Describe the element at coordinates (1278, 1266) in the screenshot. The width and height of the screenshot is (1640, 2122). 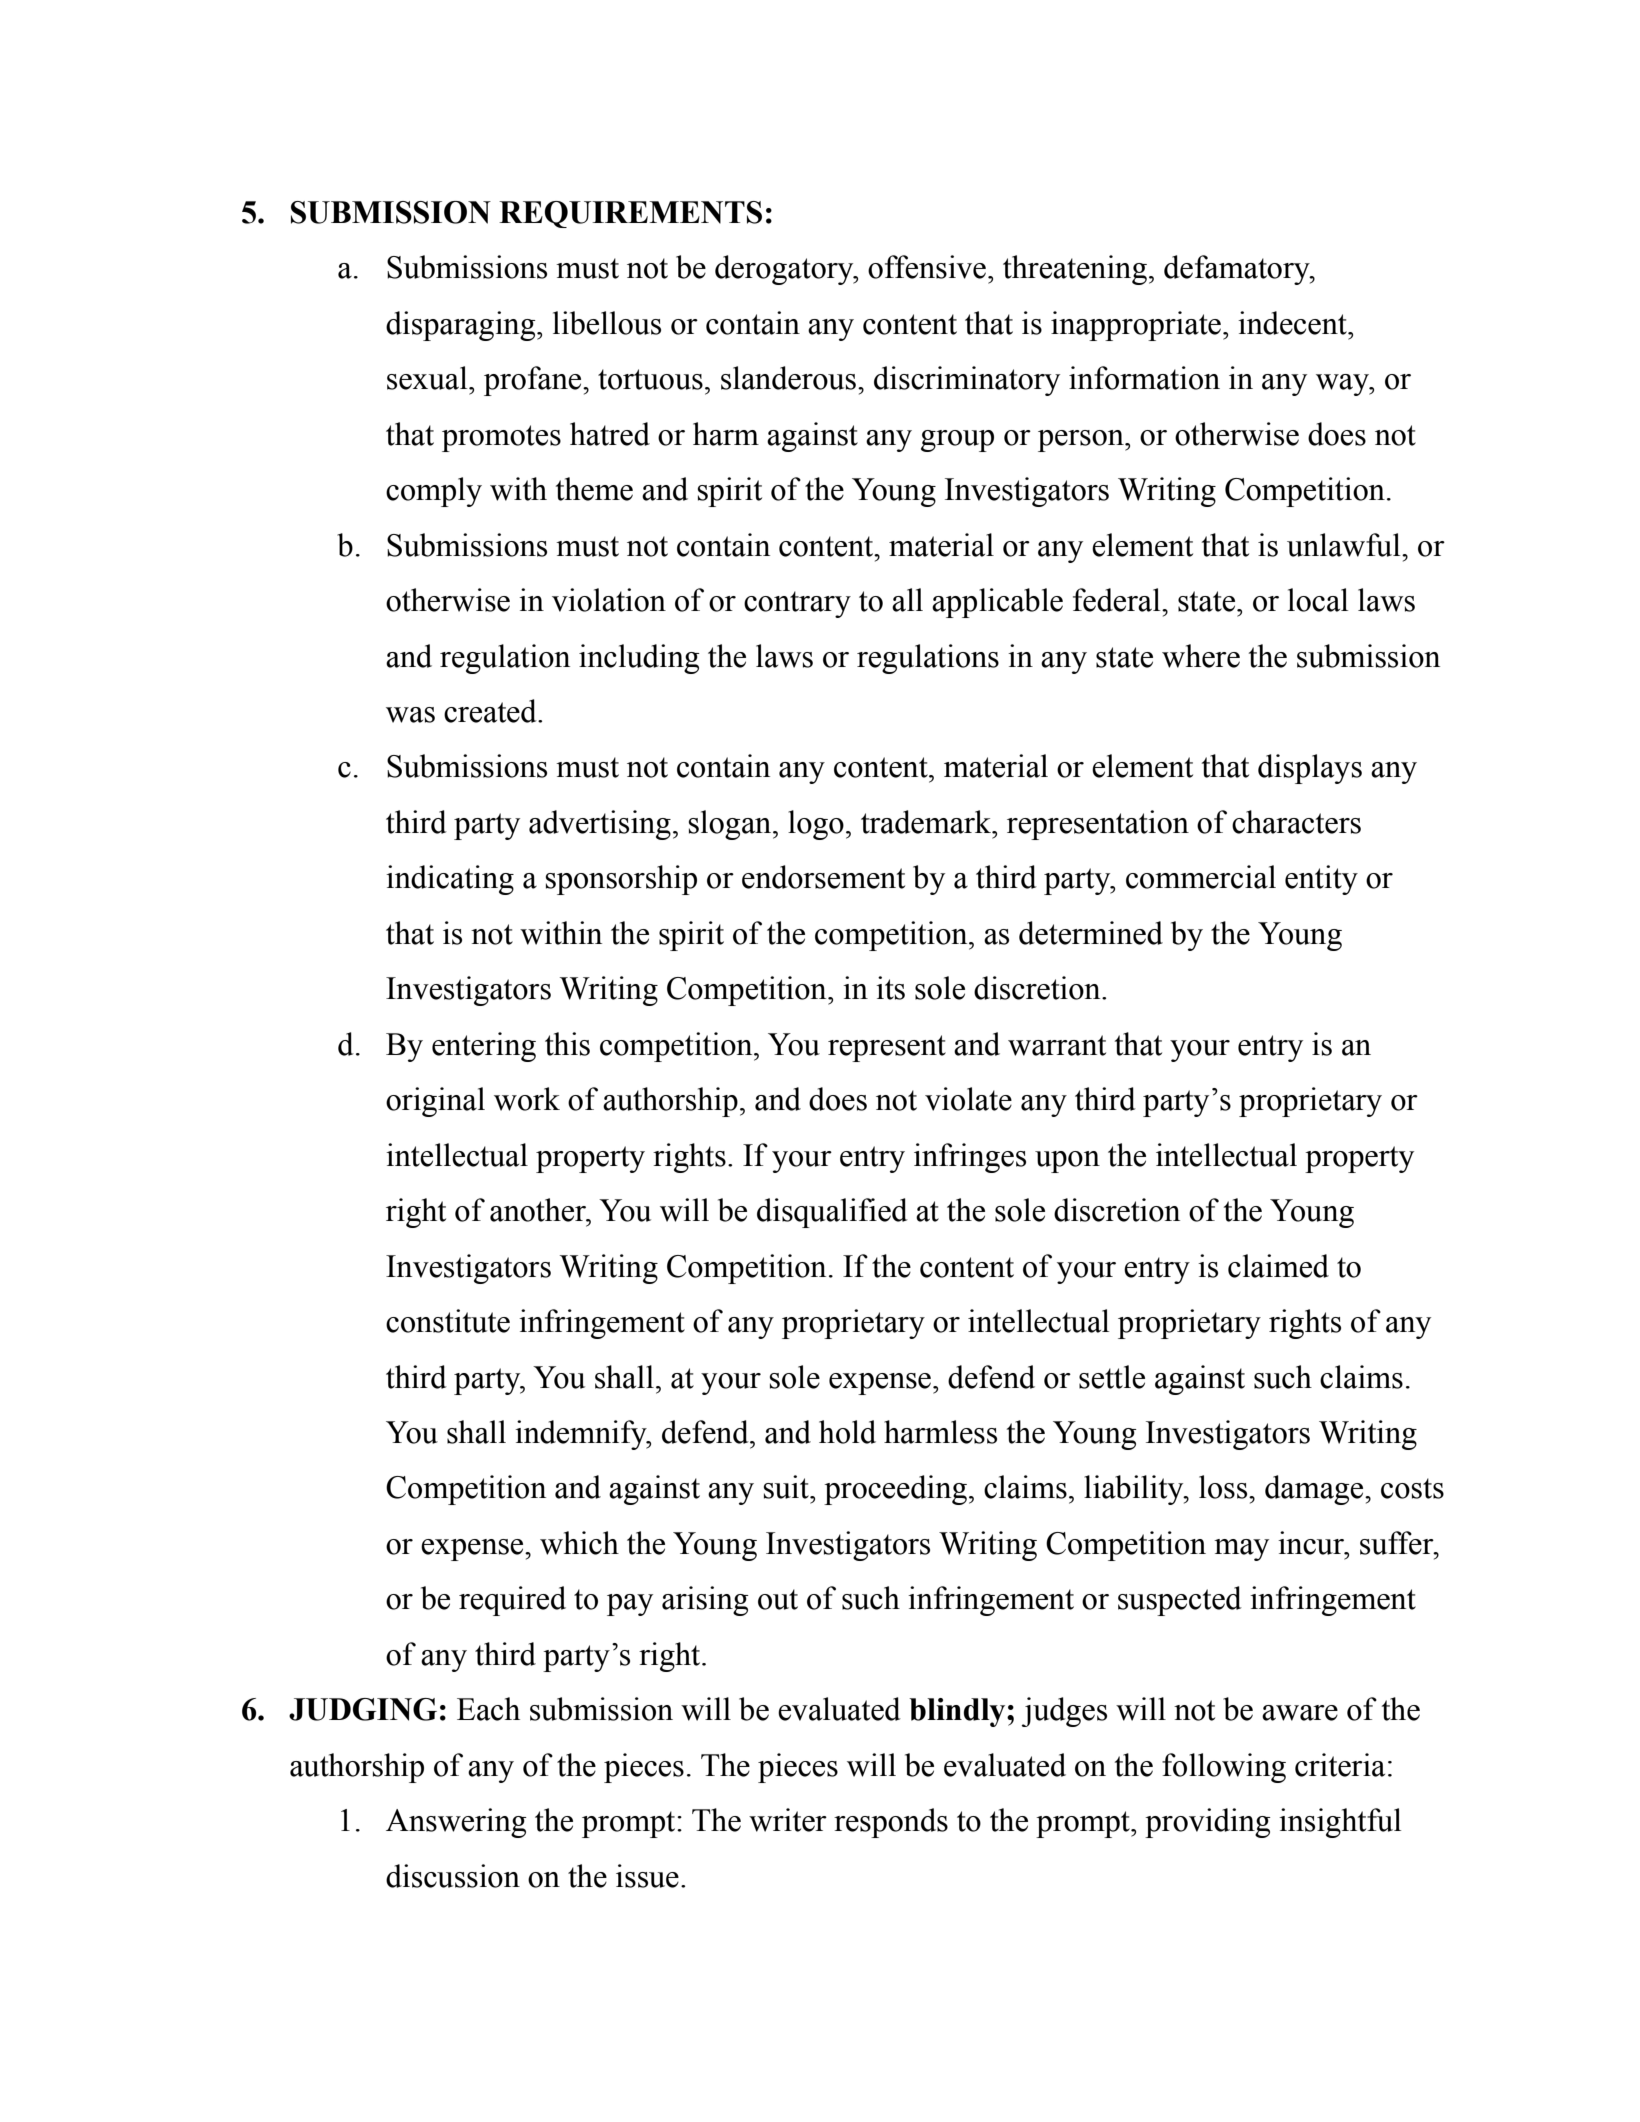
I see `claimed` at that location.
